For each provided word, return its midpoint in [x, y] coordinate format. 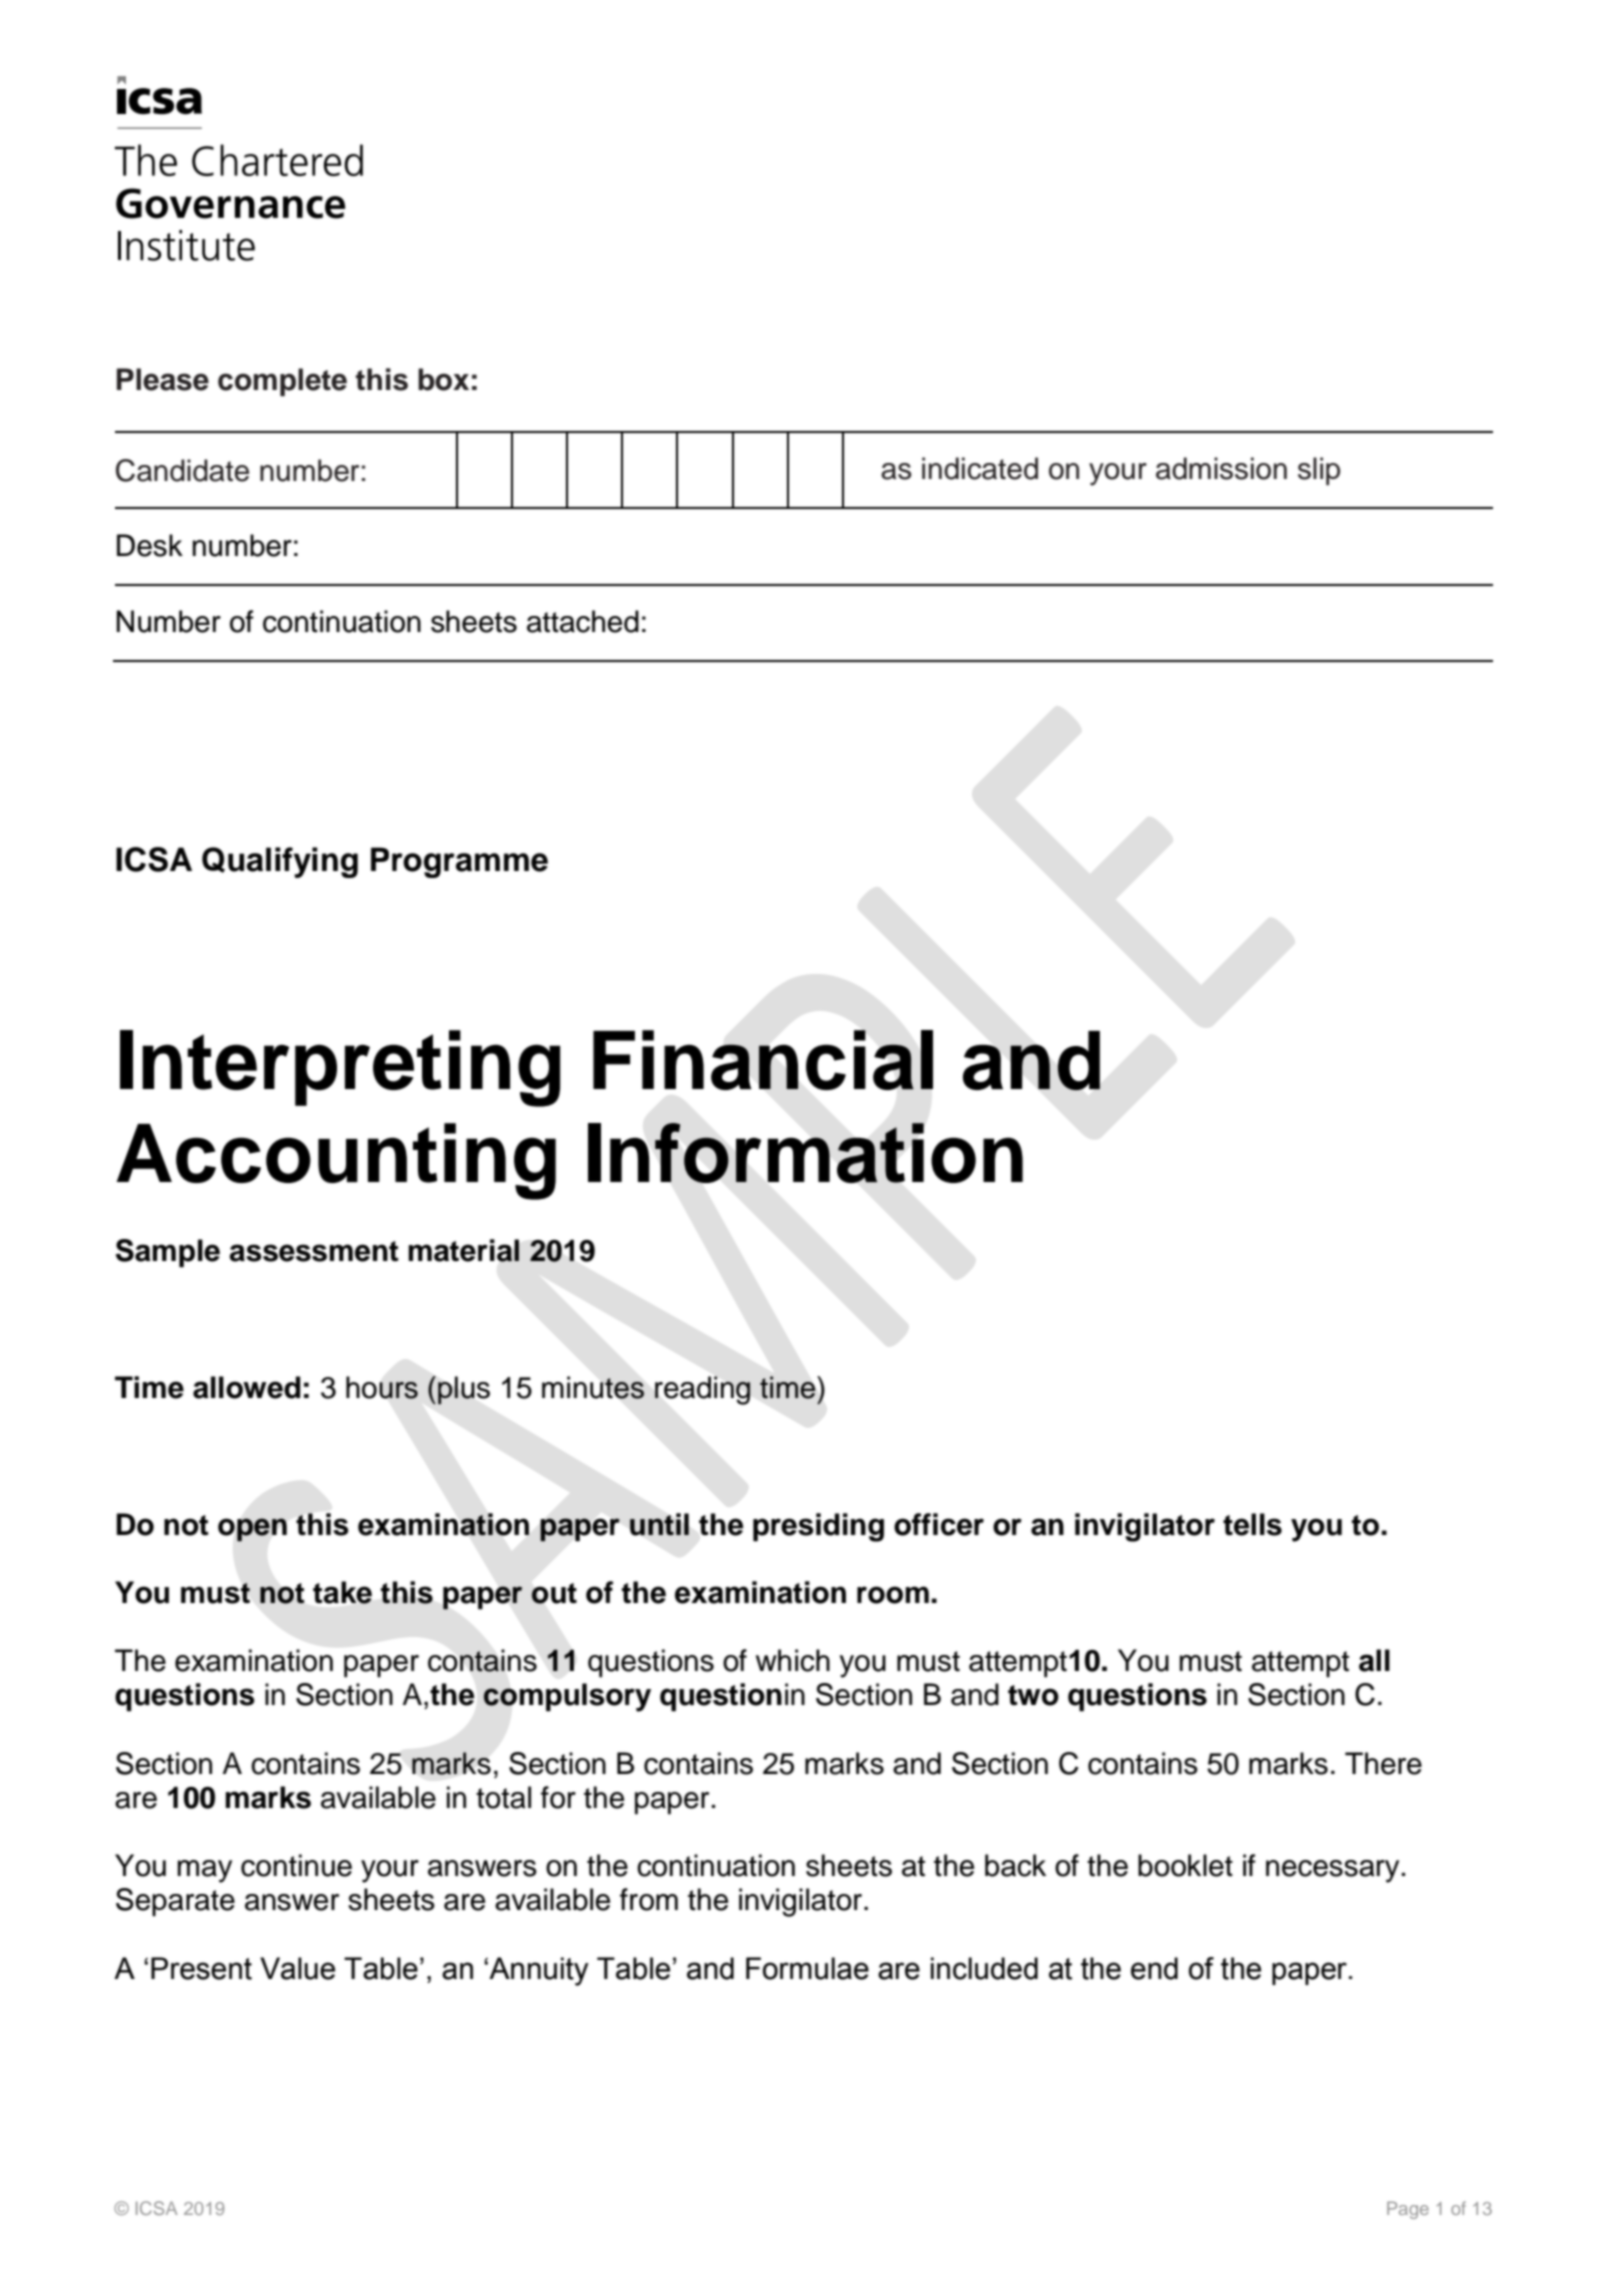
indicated [980, 468]
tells [1252, 1524]
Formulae [807, 1968]
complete [282, 382]
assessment [314, 1251]
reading [703, 1390]
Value [297, 1968]
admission [1221, 468]
